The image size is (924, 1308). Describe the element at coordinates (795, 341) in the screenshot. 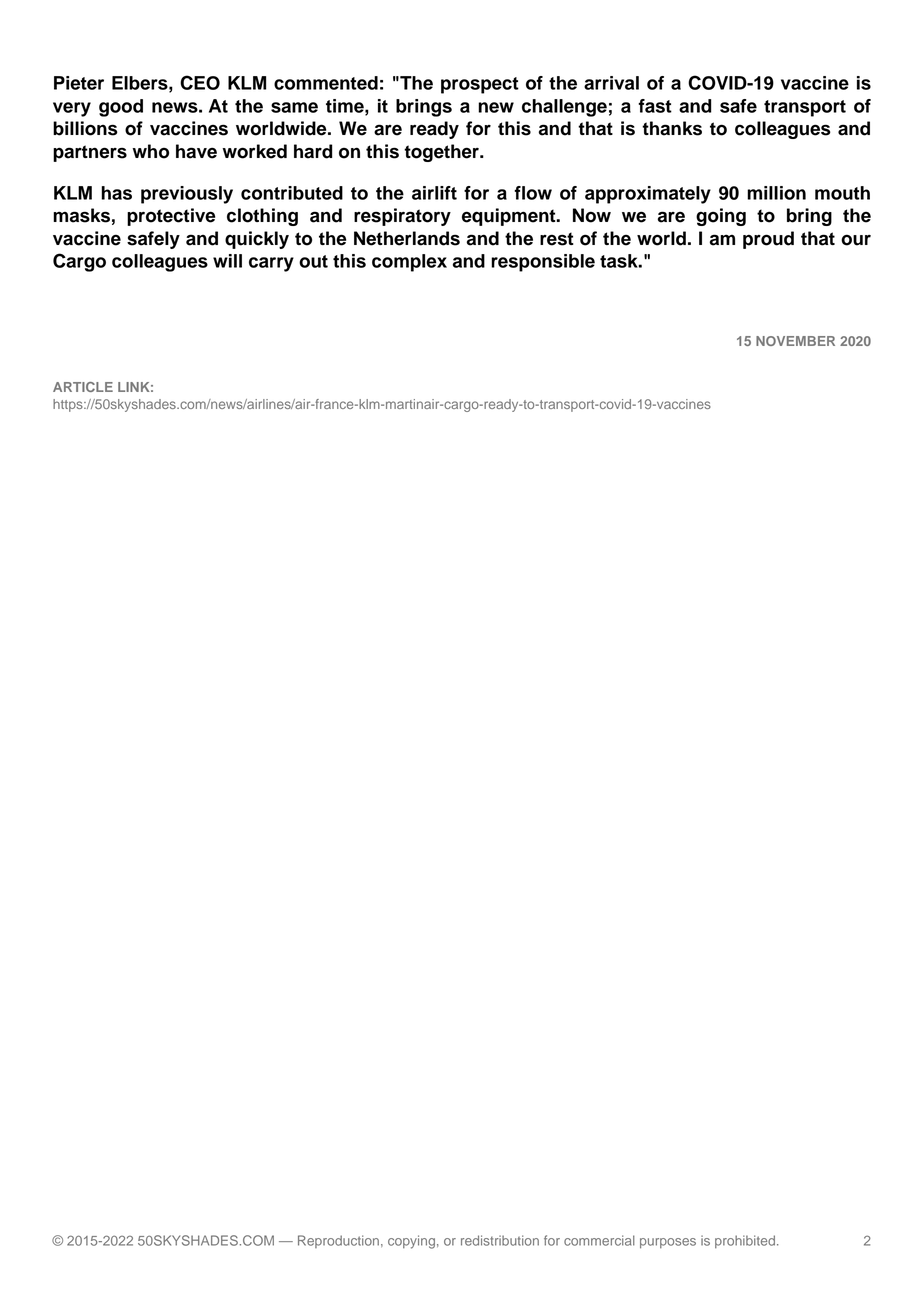

I see `NOVEMBER` at that location.
